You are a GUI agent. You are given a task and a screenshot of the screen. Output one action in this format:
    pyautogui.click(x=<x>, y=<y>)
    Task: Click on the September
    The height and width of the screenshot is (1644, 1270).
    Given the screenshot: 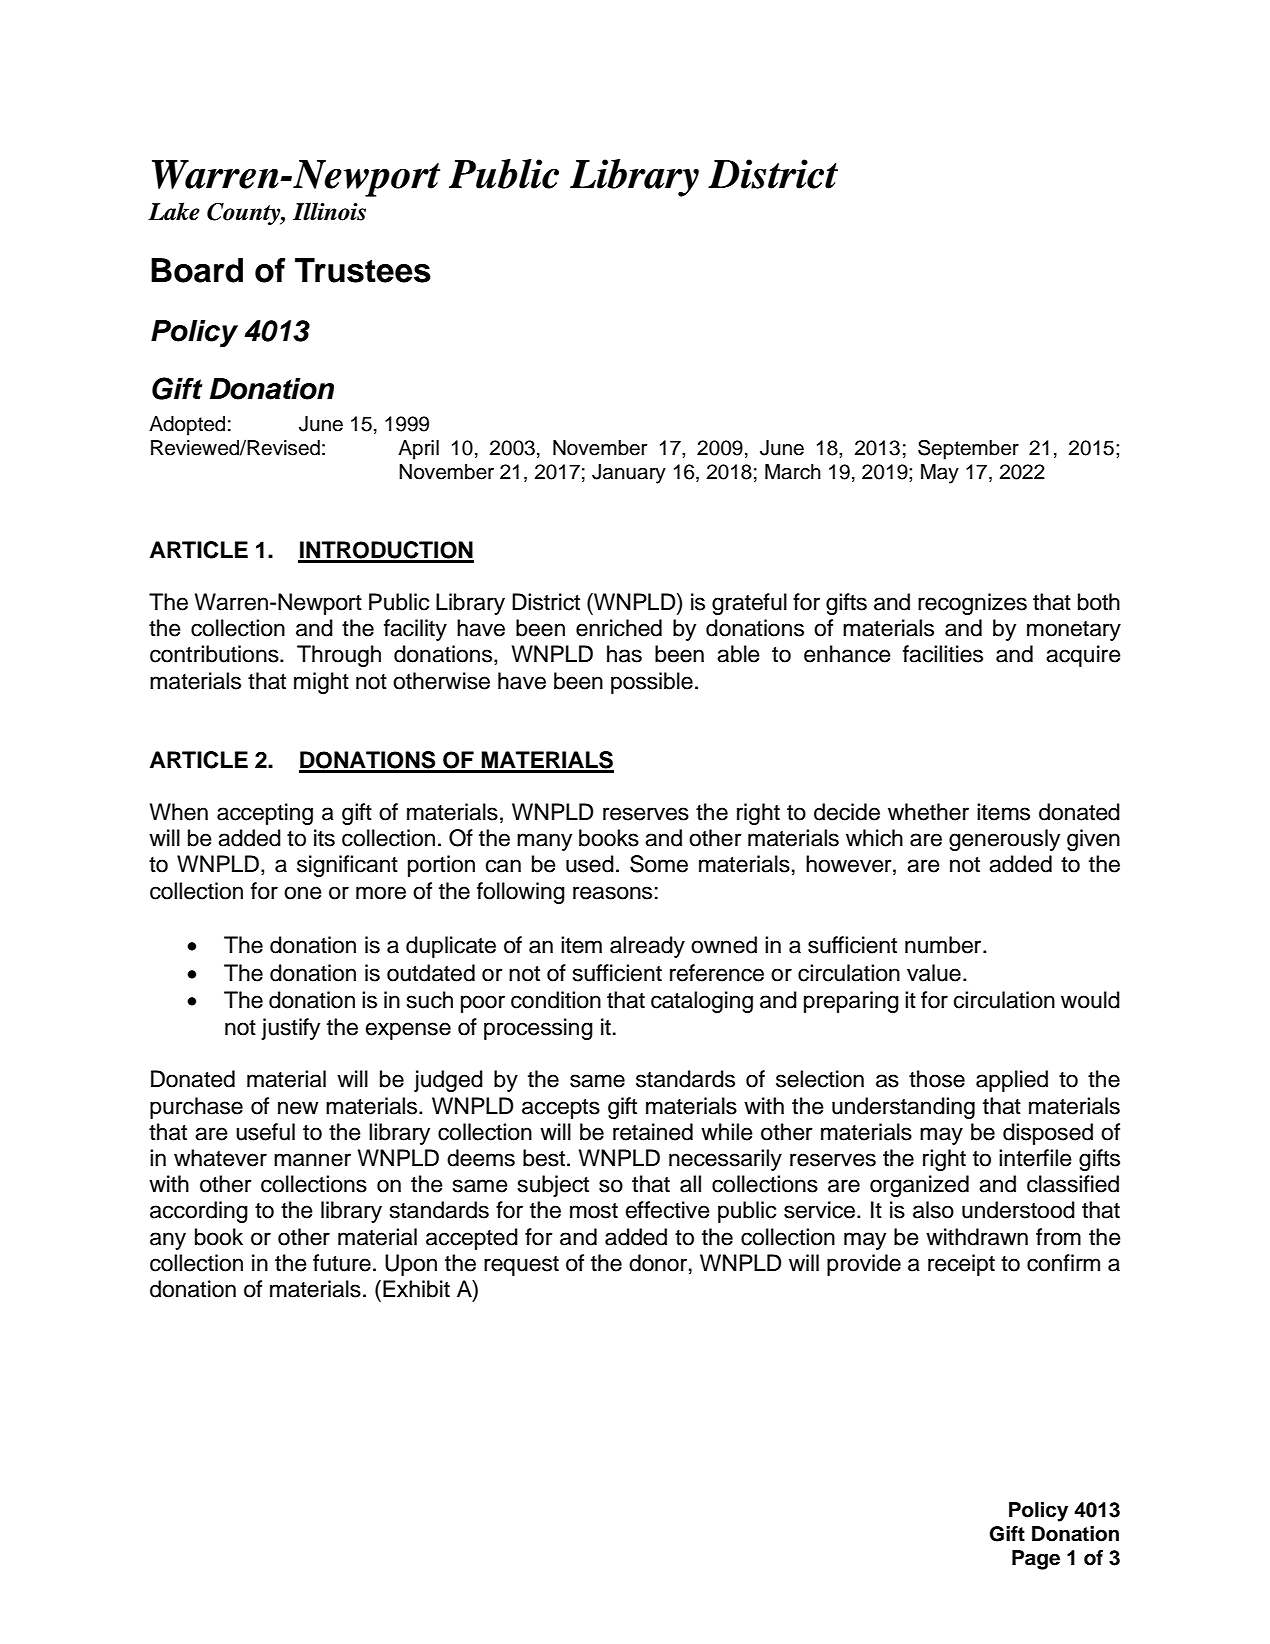 What is the action you would take?
    pyautogui.click(x=968, y=449)
